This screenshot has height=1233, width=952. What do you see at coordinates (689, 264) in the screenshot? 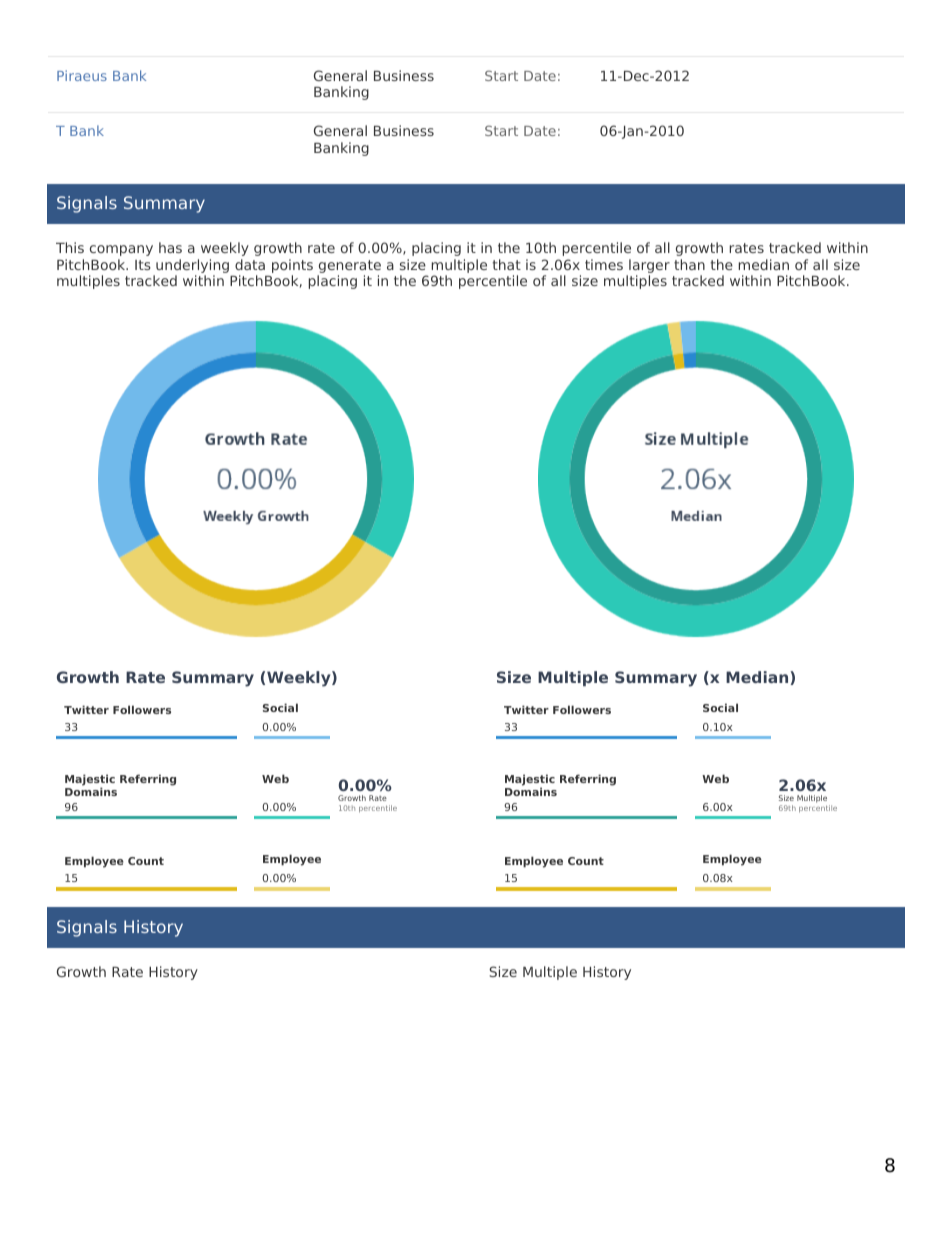
I see `than` at bounding box center [689, 264].
